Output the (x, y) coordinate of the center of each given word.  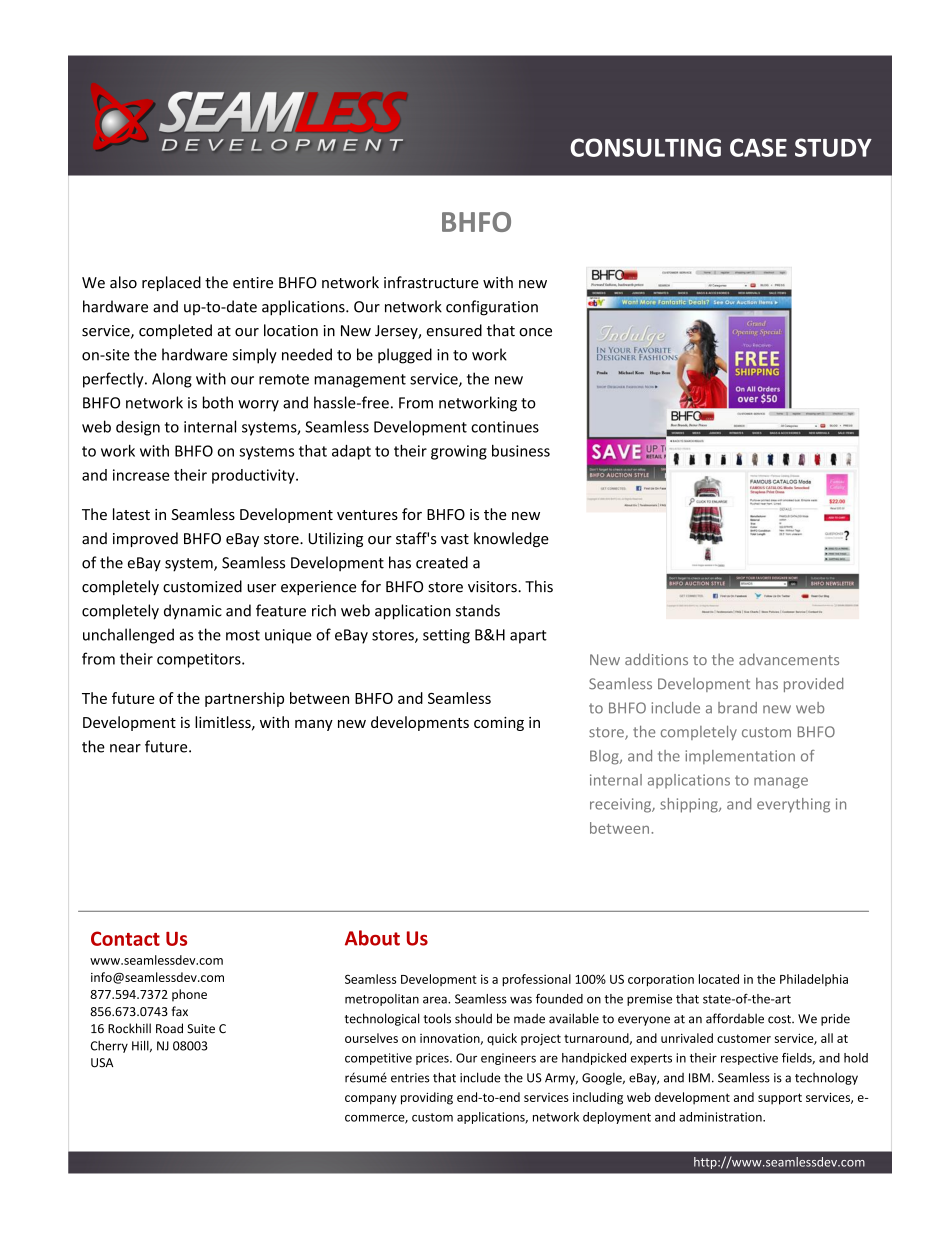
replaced (171, 283)
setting (446, 636)
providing (427, 1098)
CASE (758, 147)
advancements (789, 659)
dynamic (193, 612)
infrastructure (431, 282)
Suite (201, 1029)
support (780, 1099)
